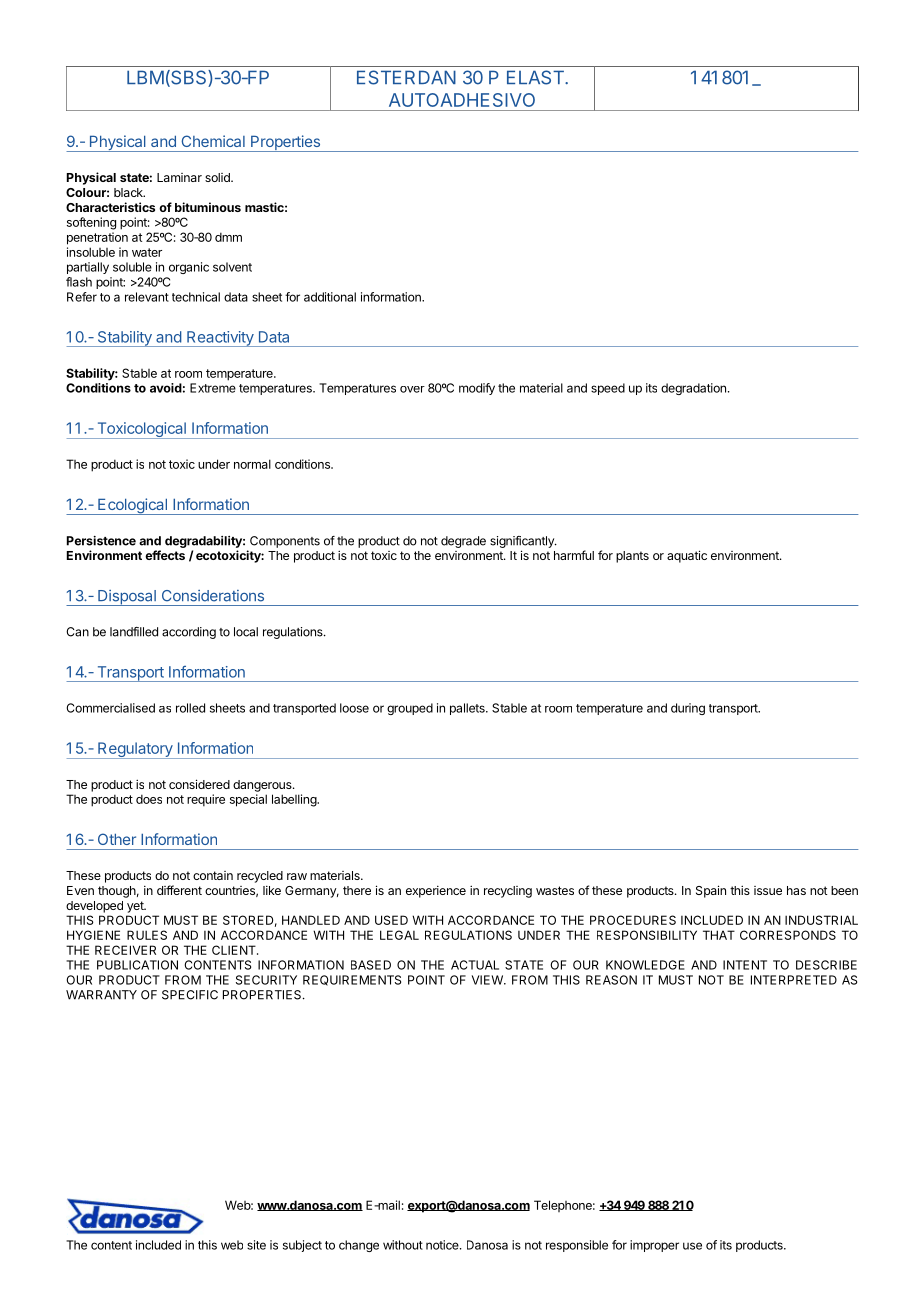  I want to click on Laminar, so click(179, 177).
